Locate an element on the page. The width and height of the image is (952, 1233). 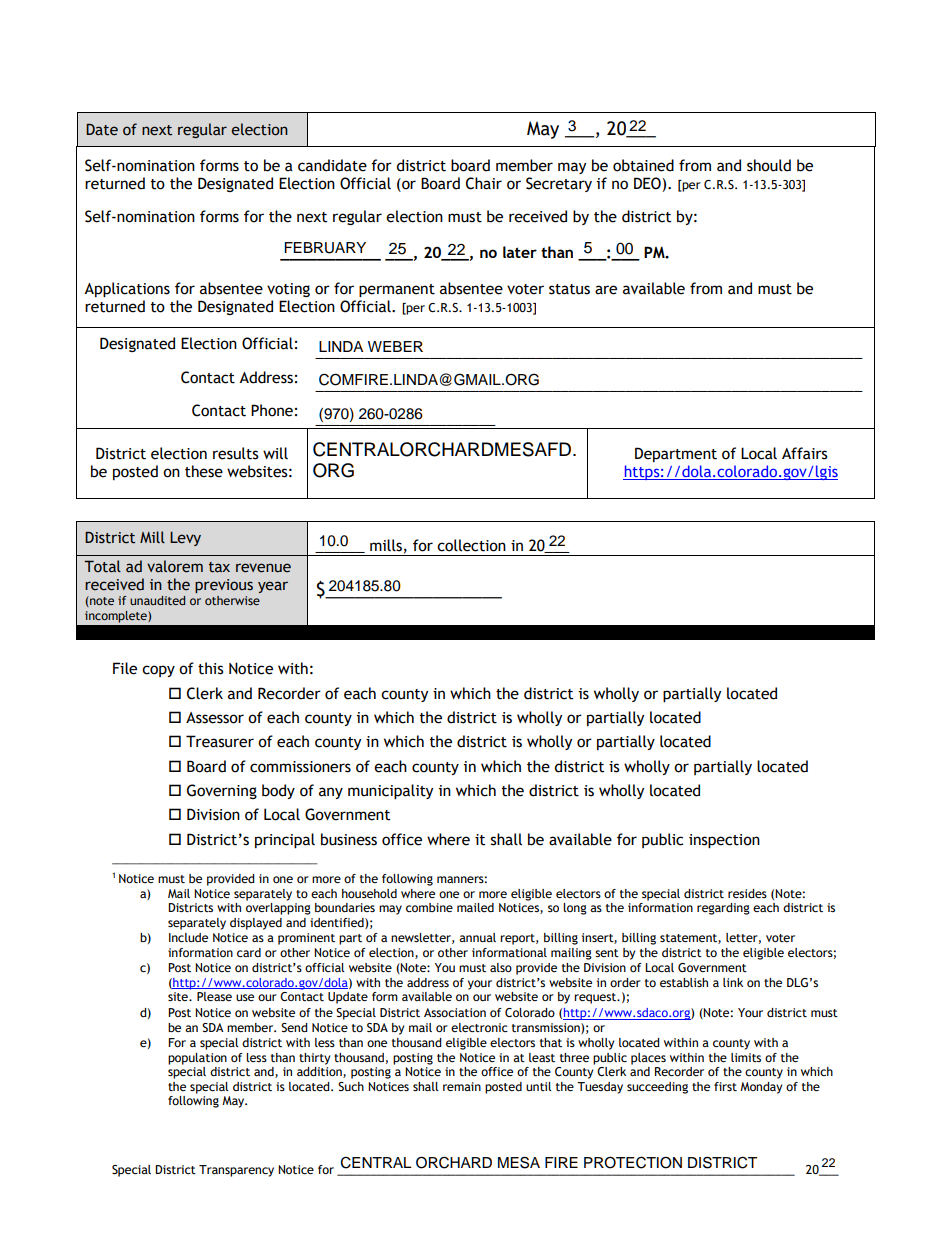
collection is located at coordinates (471, 545).
